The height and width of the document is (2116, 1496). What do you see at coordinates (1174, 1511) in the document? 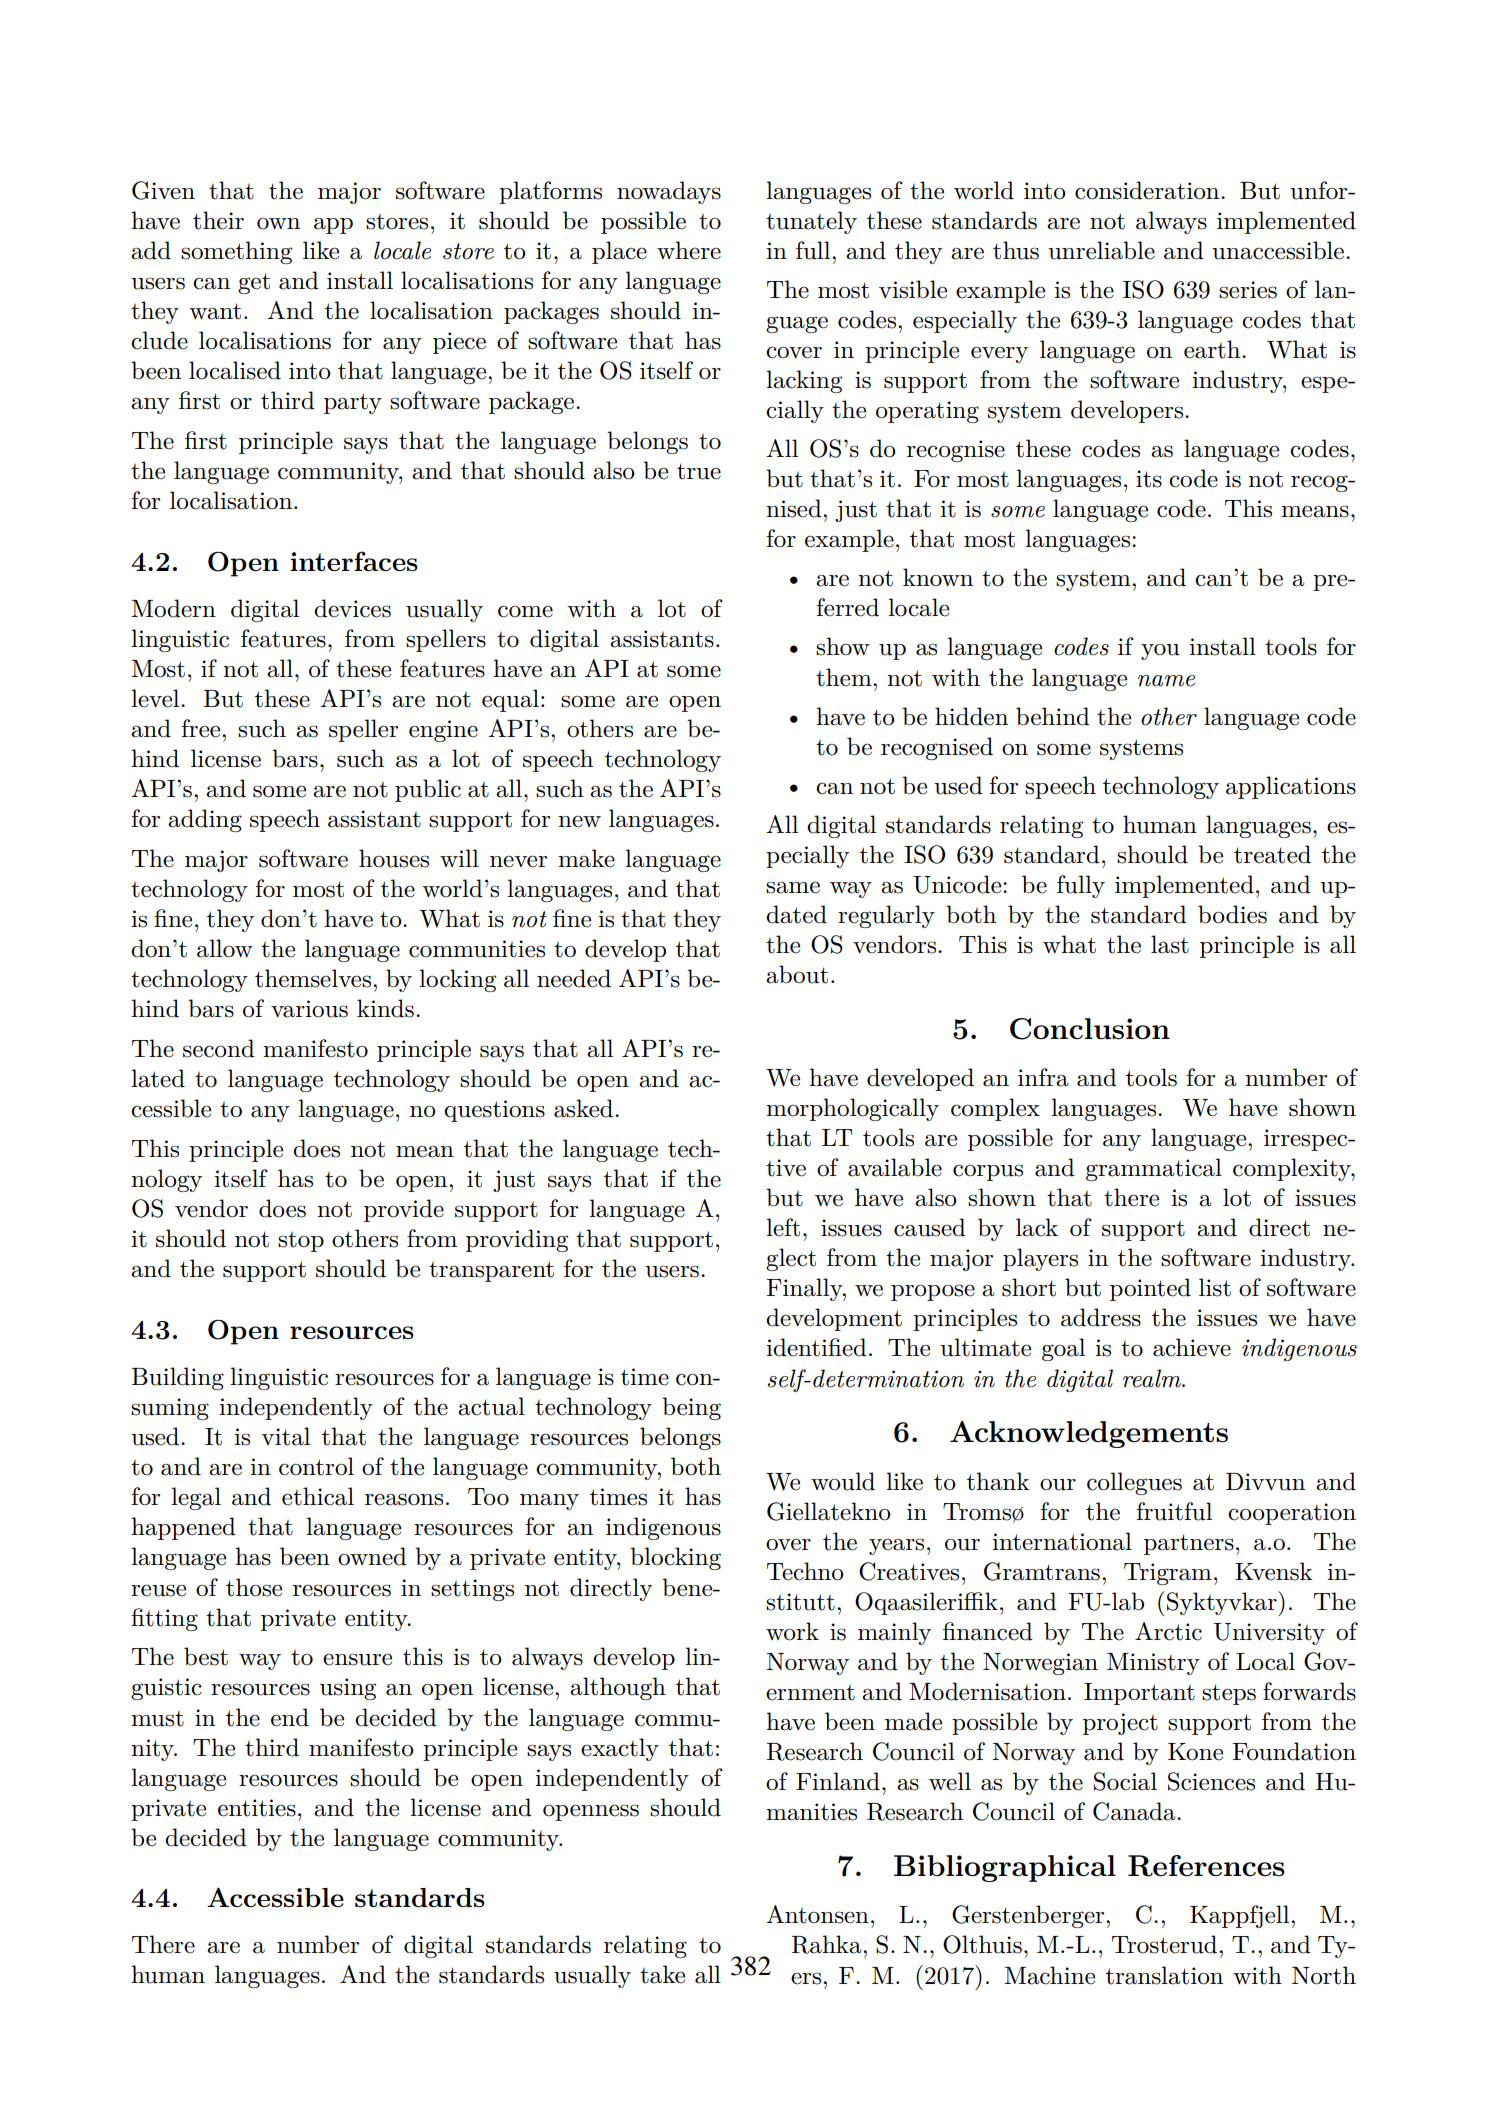
I see `fruitful` at bounding box center [1174, 1511].
